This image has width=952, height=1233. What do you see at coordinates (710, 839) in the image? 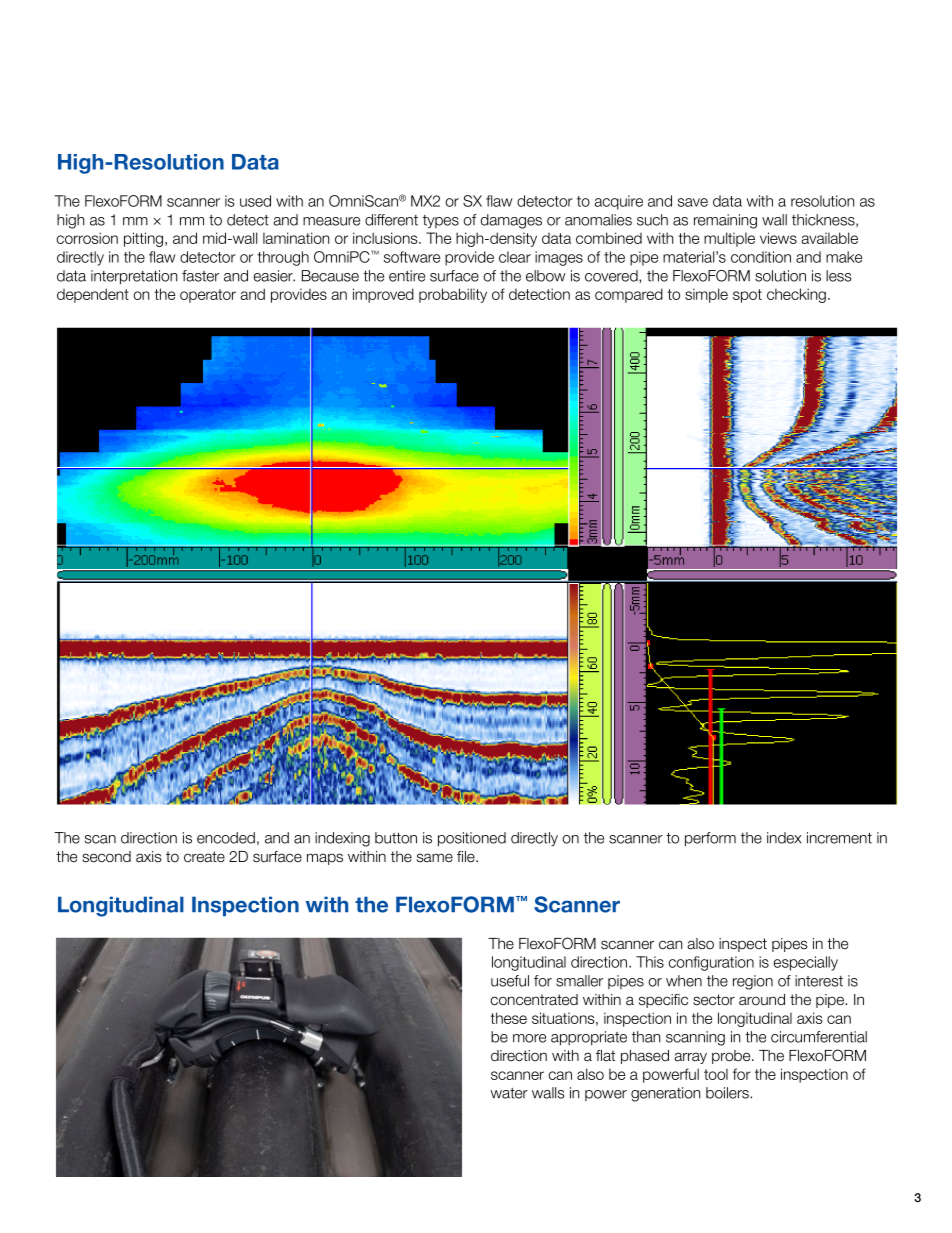
I see `perform` at bounding box center [710, 839].
